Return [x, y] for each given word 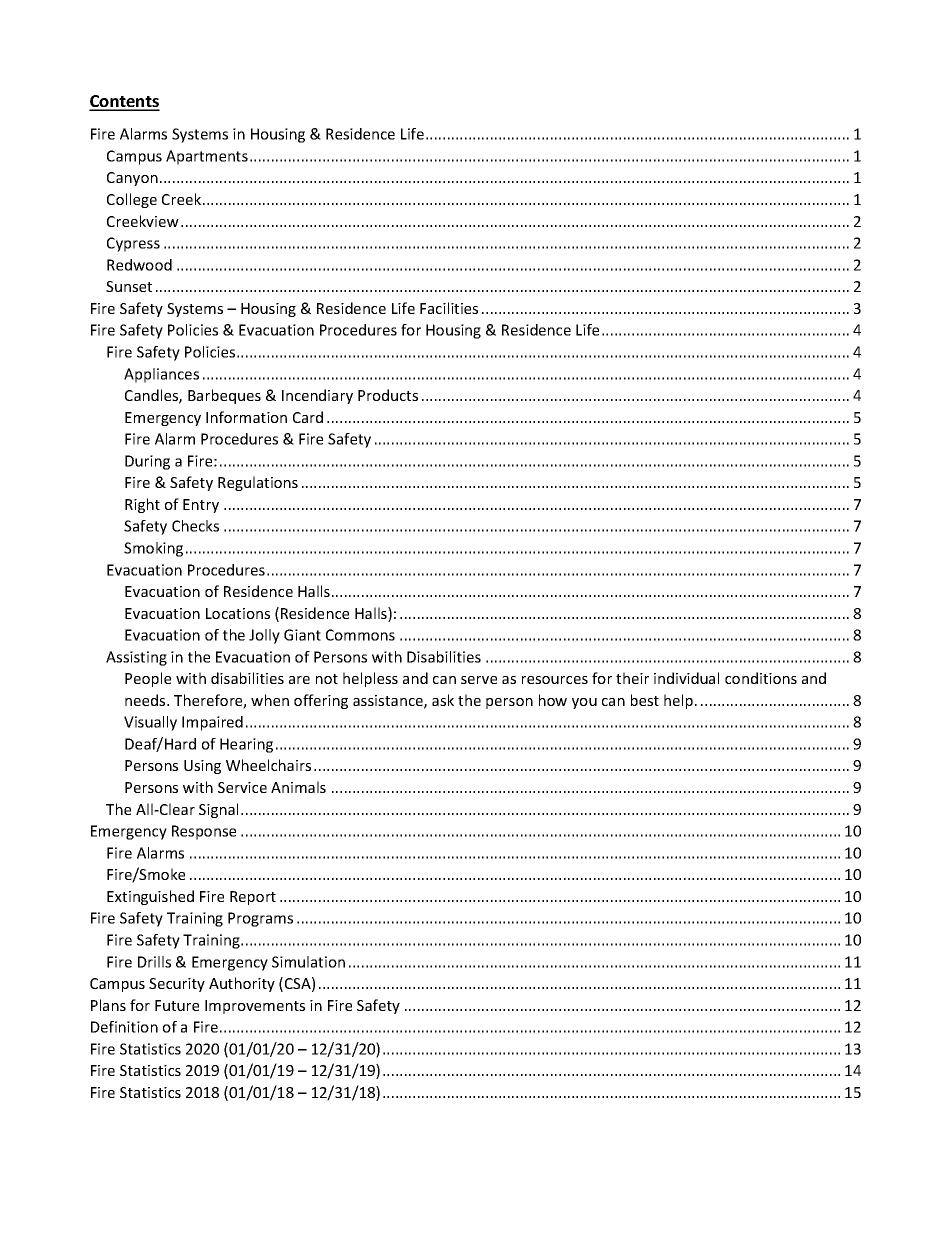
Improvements [255, 1007]
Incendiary [317, 396]
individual [686, 678]
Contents [124, 102]
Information [246, 417]
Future [177, 1005]
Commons [360, 635]
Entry [201, 506]
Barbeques [224, 396]
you [584, 703]
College [132, 200]
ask [443, 700]
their [632, 678]
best [645, 700]
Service [242, 787]
